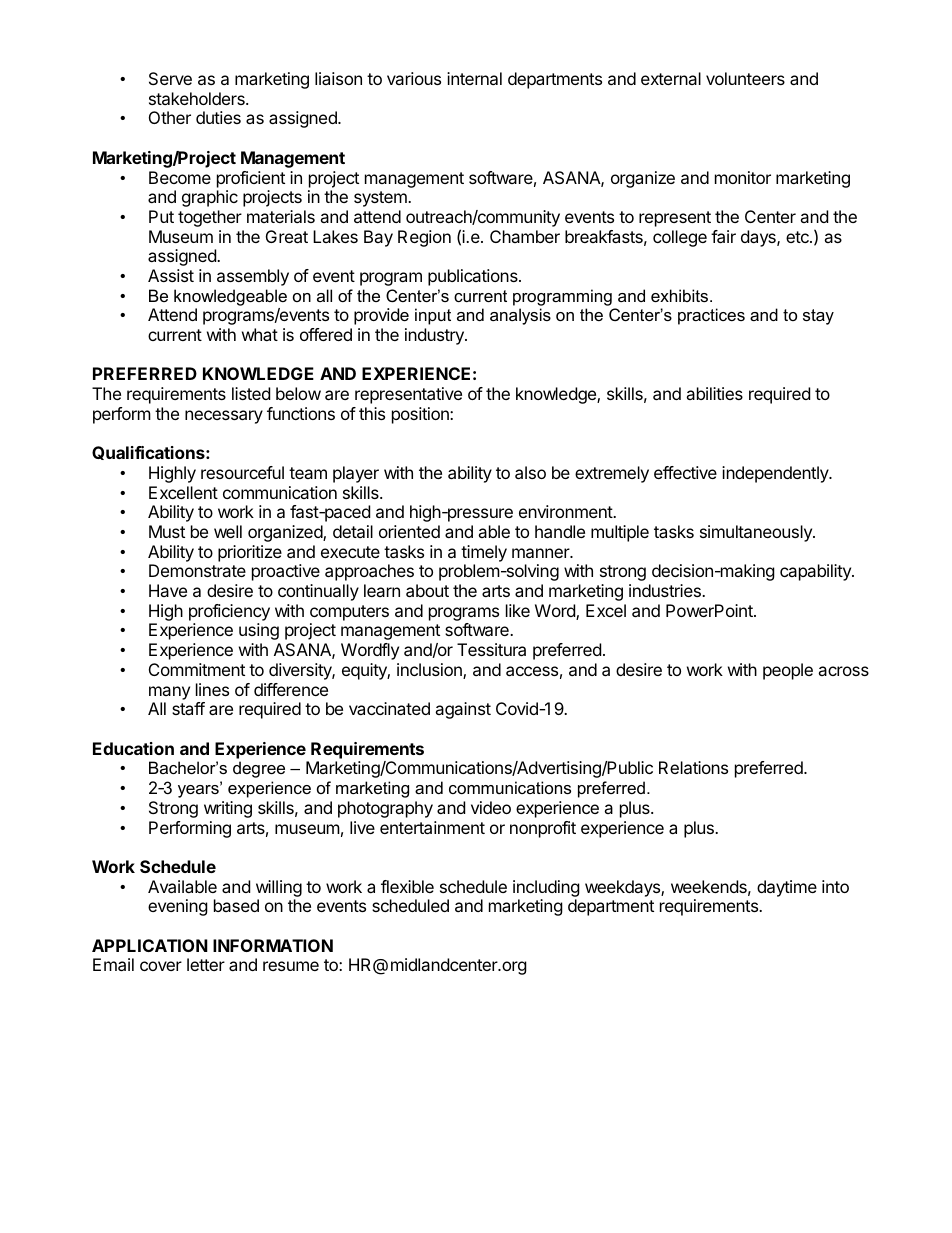 Image resolution: width=952 pixels, height=1233 pixels. Describe the element at coordinates (693, 767) in the screenshot. I see `Relations` at that location.
